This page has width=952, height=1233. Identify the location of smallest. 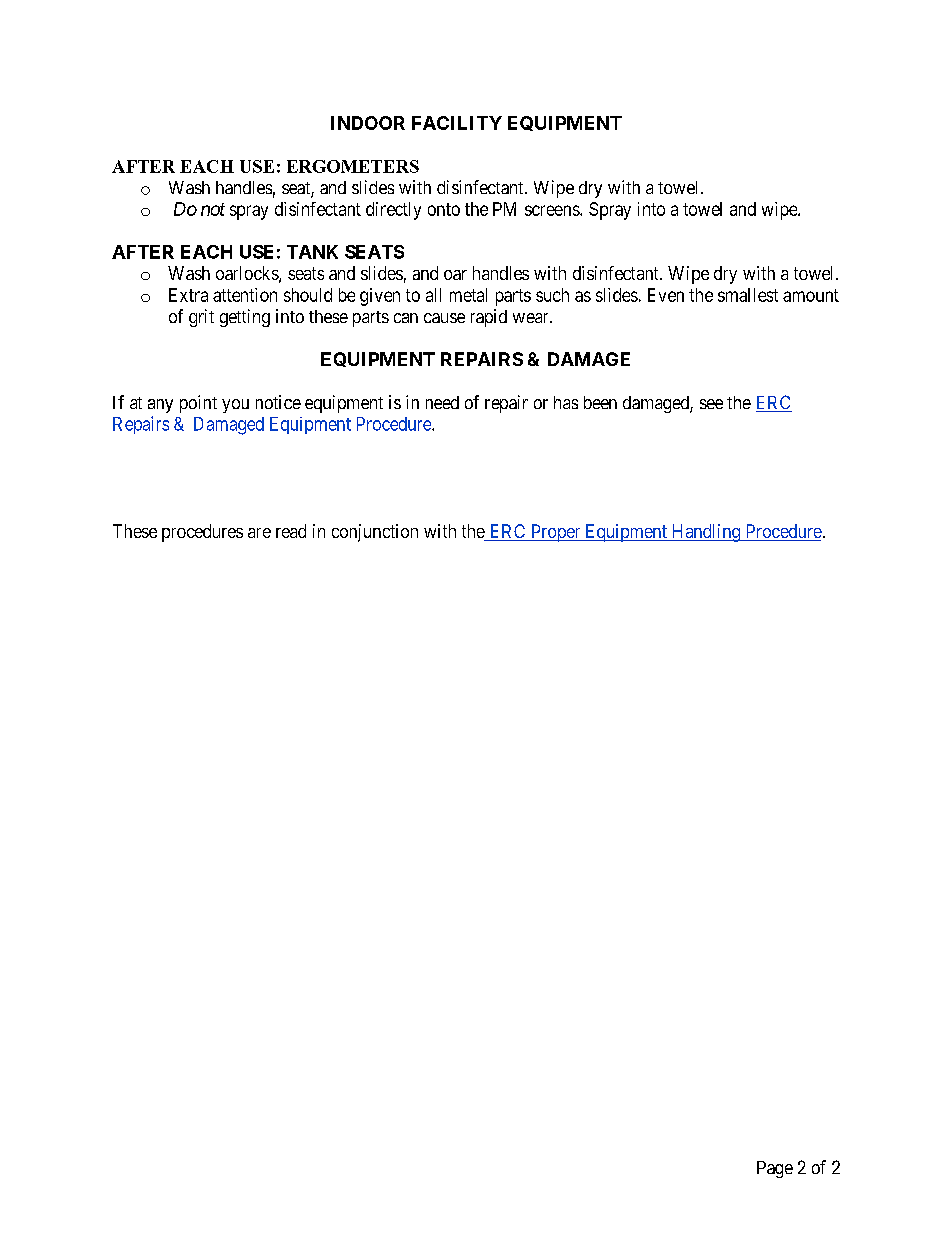
(748, 295).
